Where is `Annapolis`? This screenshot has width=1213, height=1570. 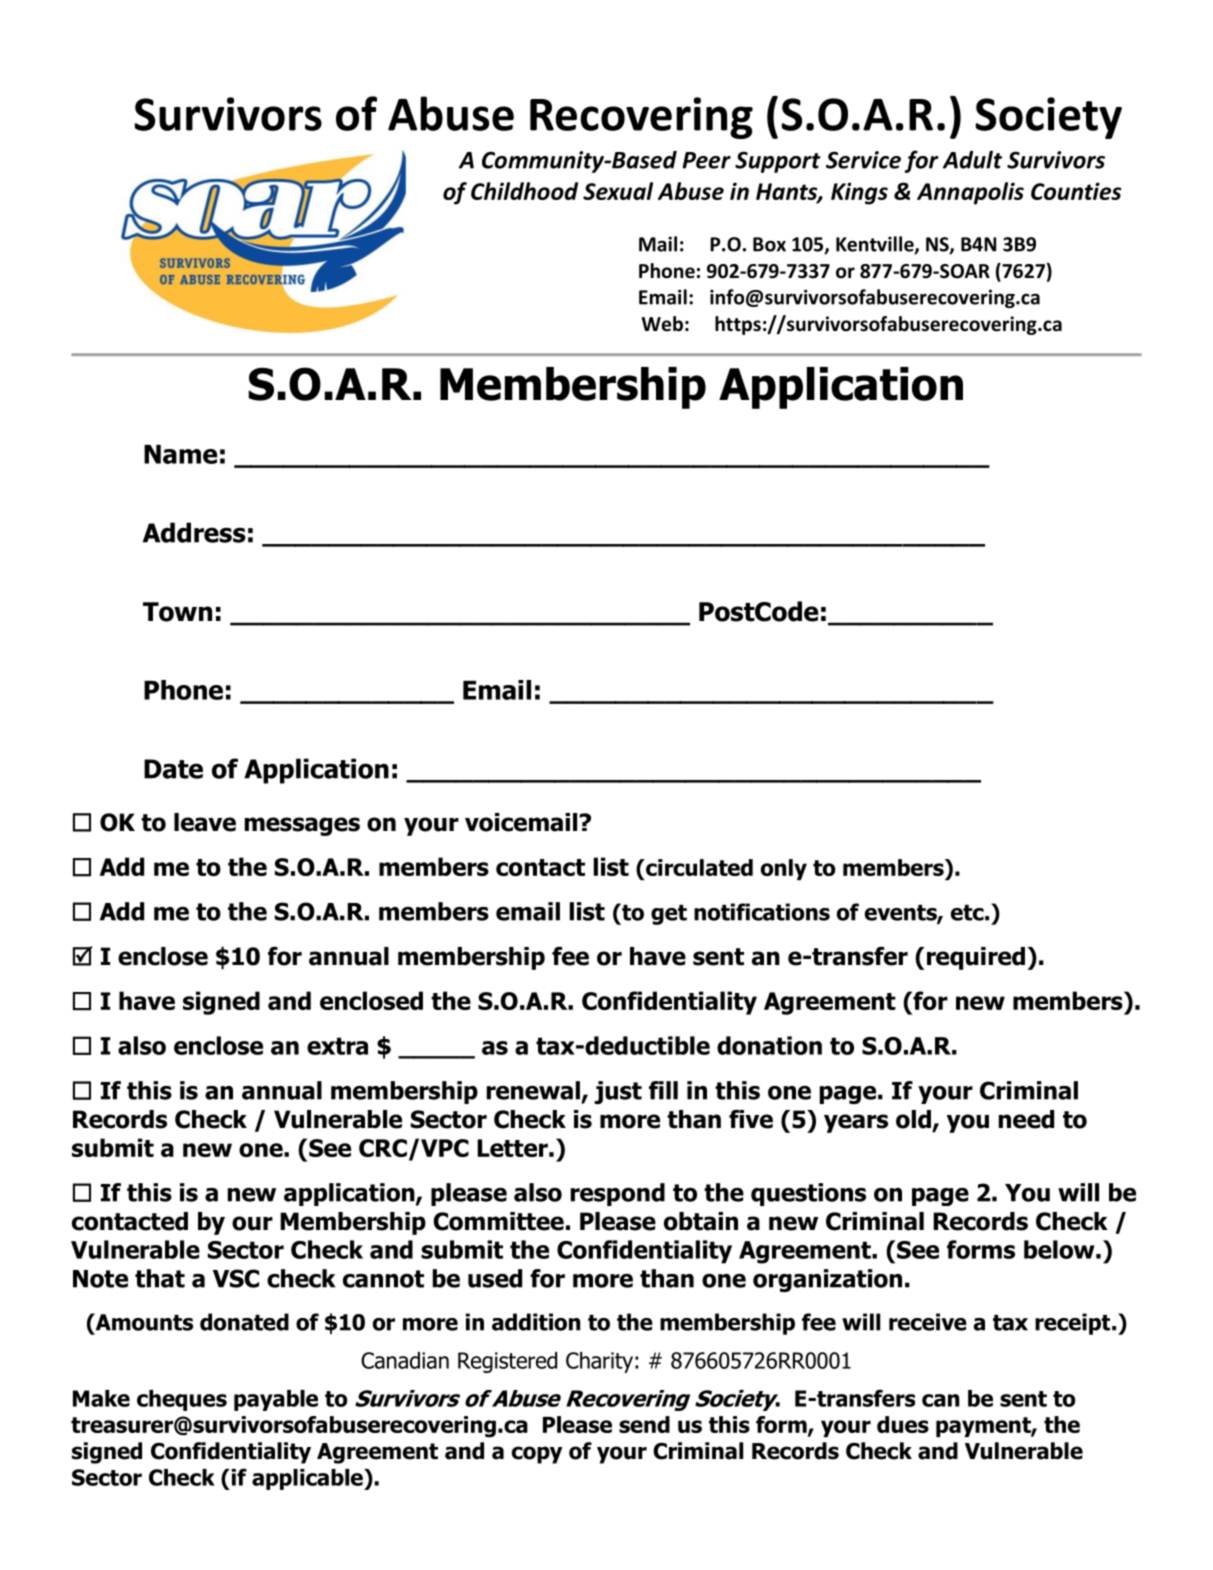 Annapolis is located at coordinates (970, 193).
